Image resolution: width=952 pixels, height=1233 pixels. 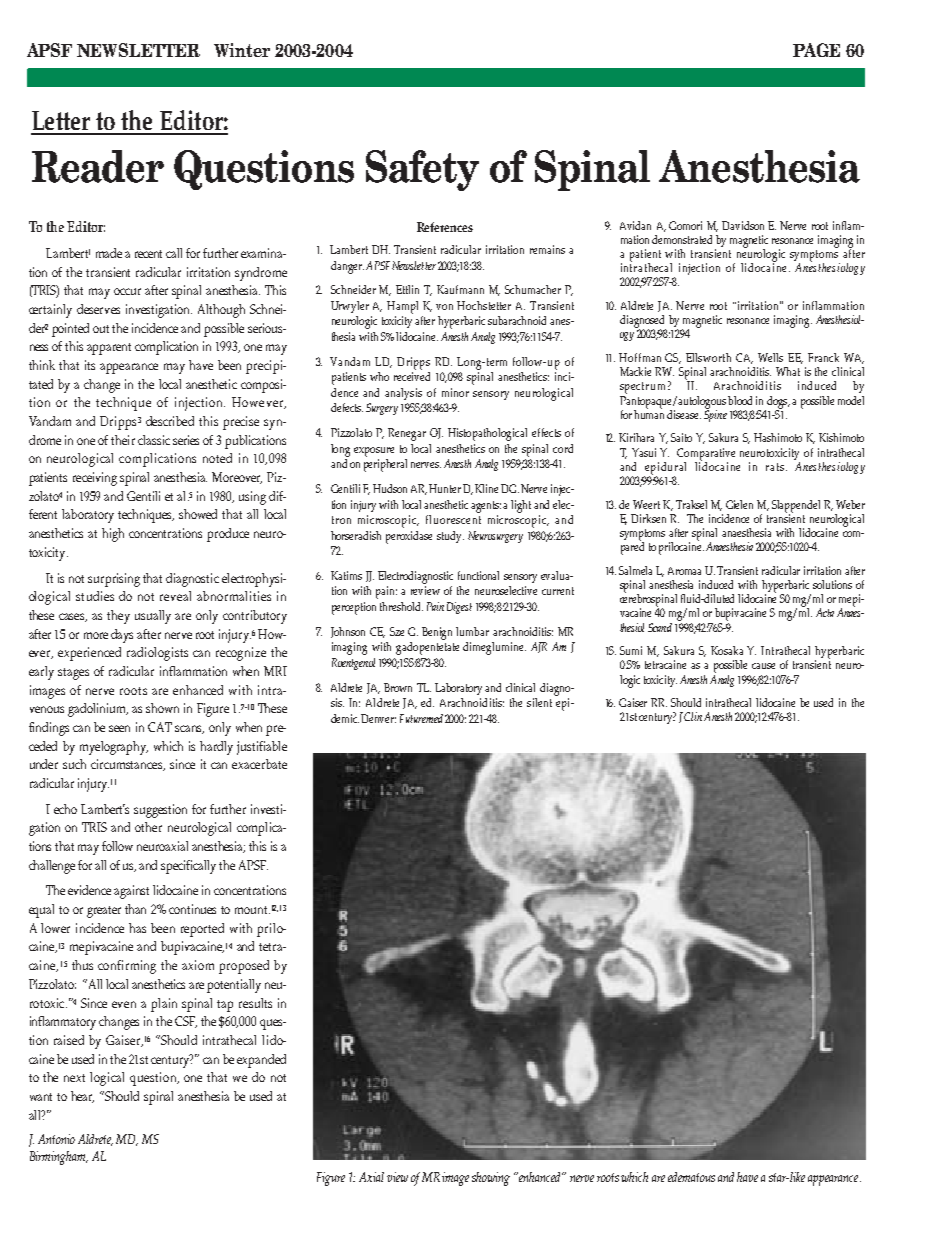 What do you see at coordinates (261, 1061) in the page?
I see `expanded` at bounding box center [261, 1061].
